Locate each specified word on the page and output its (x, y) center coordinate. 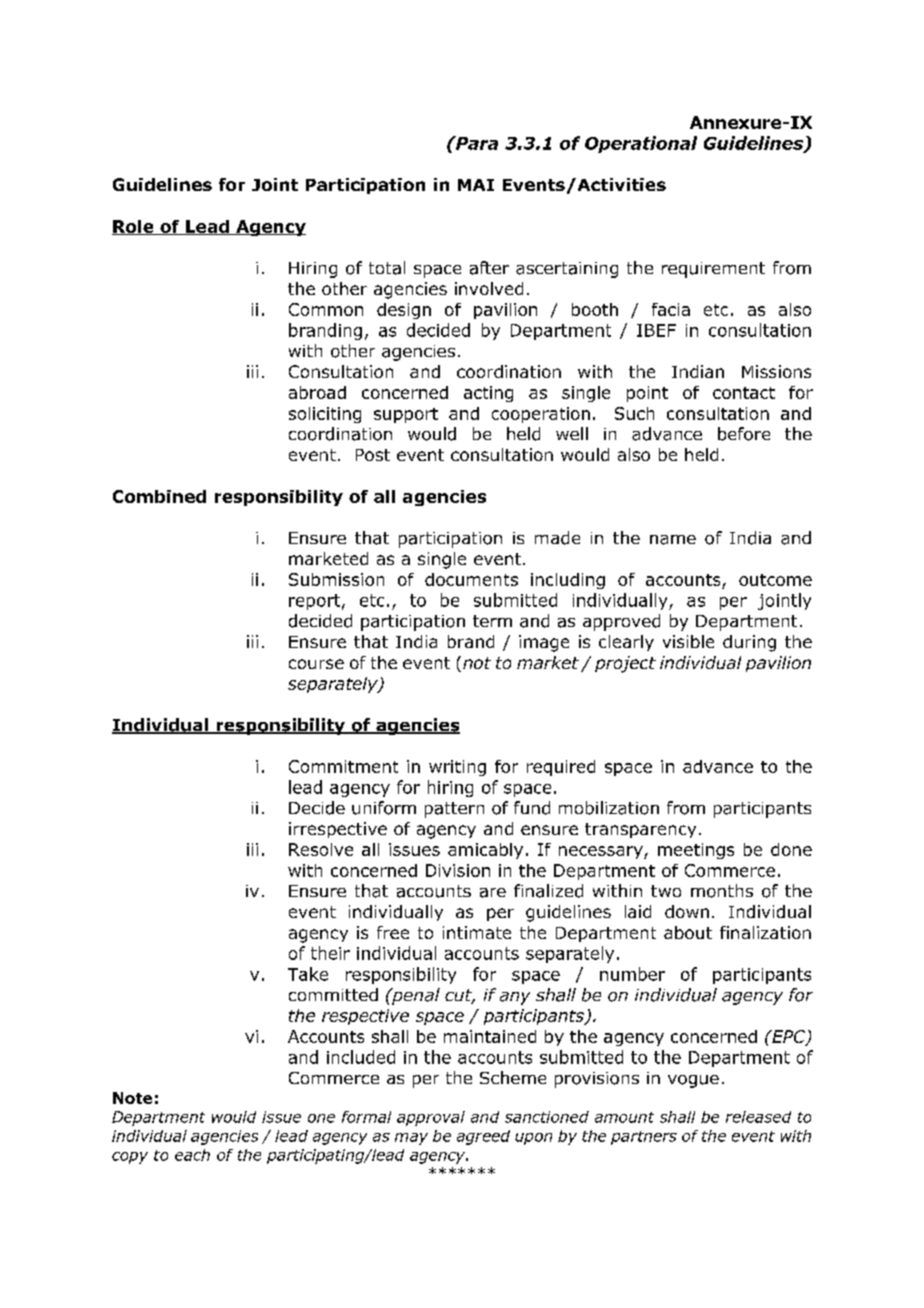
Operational (641, 144)
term (492, 621)
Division (458, 870)
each (192, 1155)
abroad (317, 392)
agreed (483, 1137)
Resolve (321, 849)
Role (134, 227)
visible (688, 641)
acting (488, 394)
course (316, 664)
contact (744, 393)
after (489, 268)
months (722, 891)
